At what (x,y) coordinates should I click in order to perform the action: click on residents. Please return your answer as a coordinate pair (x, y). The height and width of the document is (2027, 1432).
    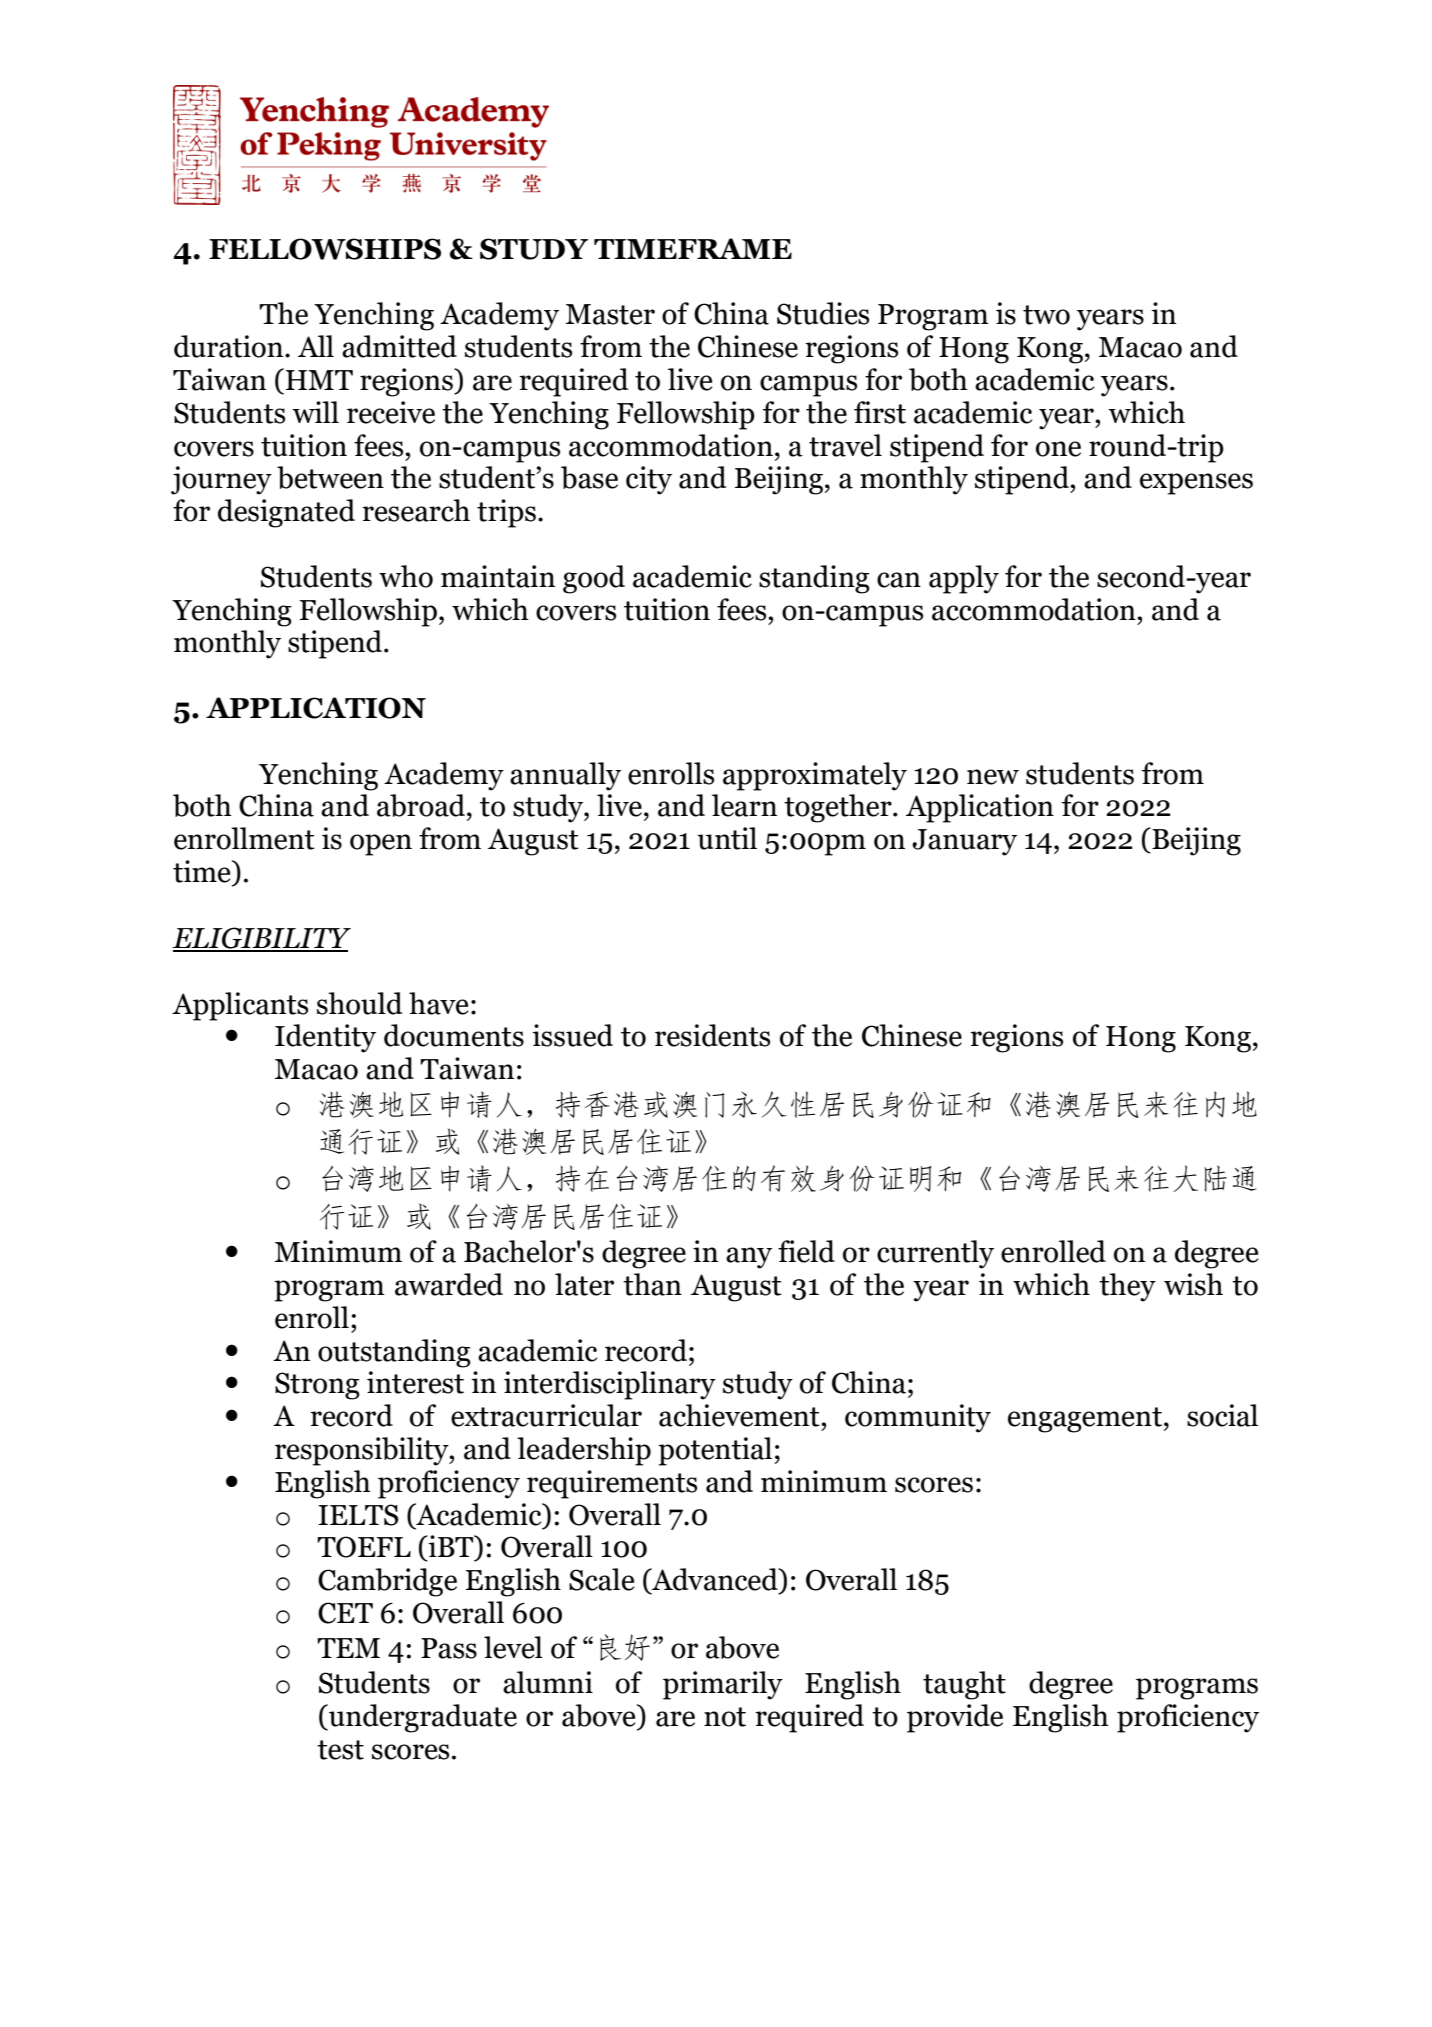
    Looking at the image, I should click on (712, 1035).
